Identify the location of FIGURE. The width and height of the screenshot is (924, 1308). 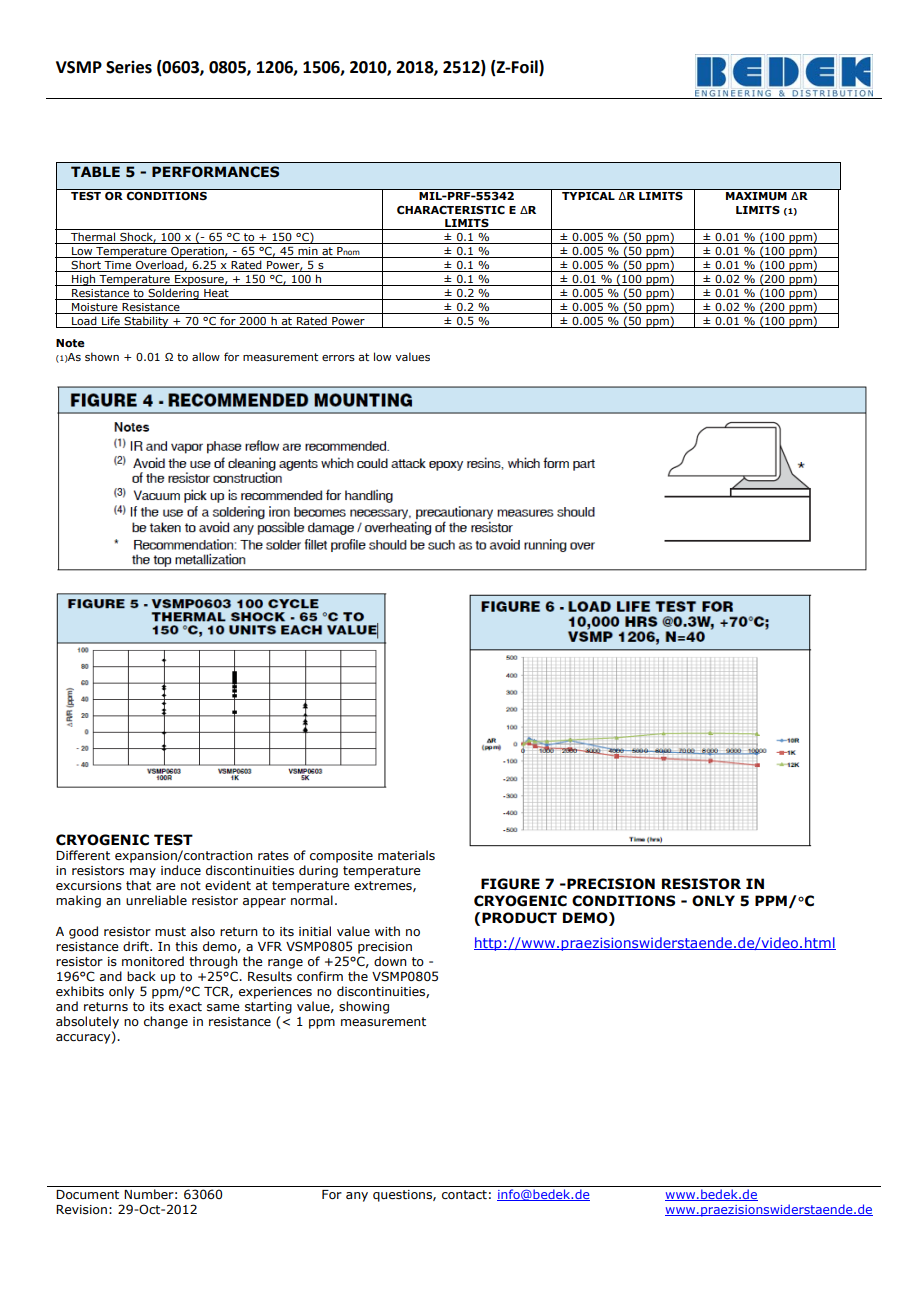
(510, 884).
